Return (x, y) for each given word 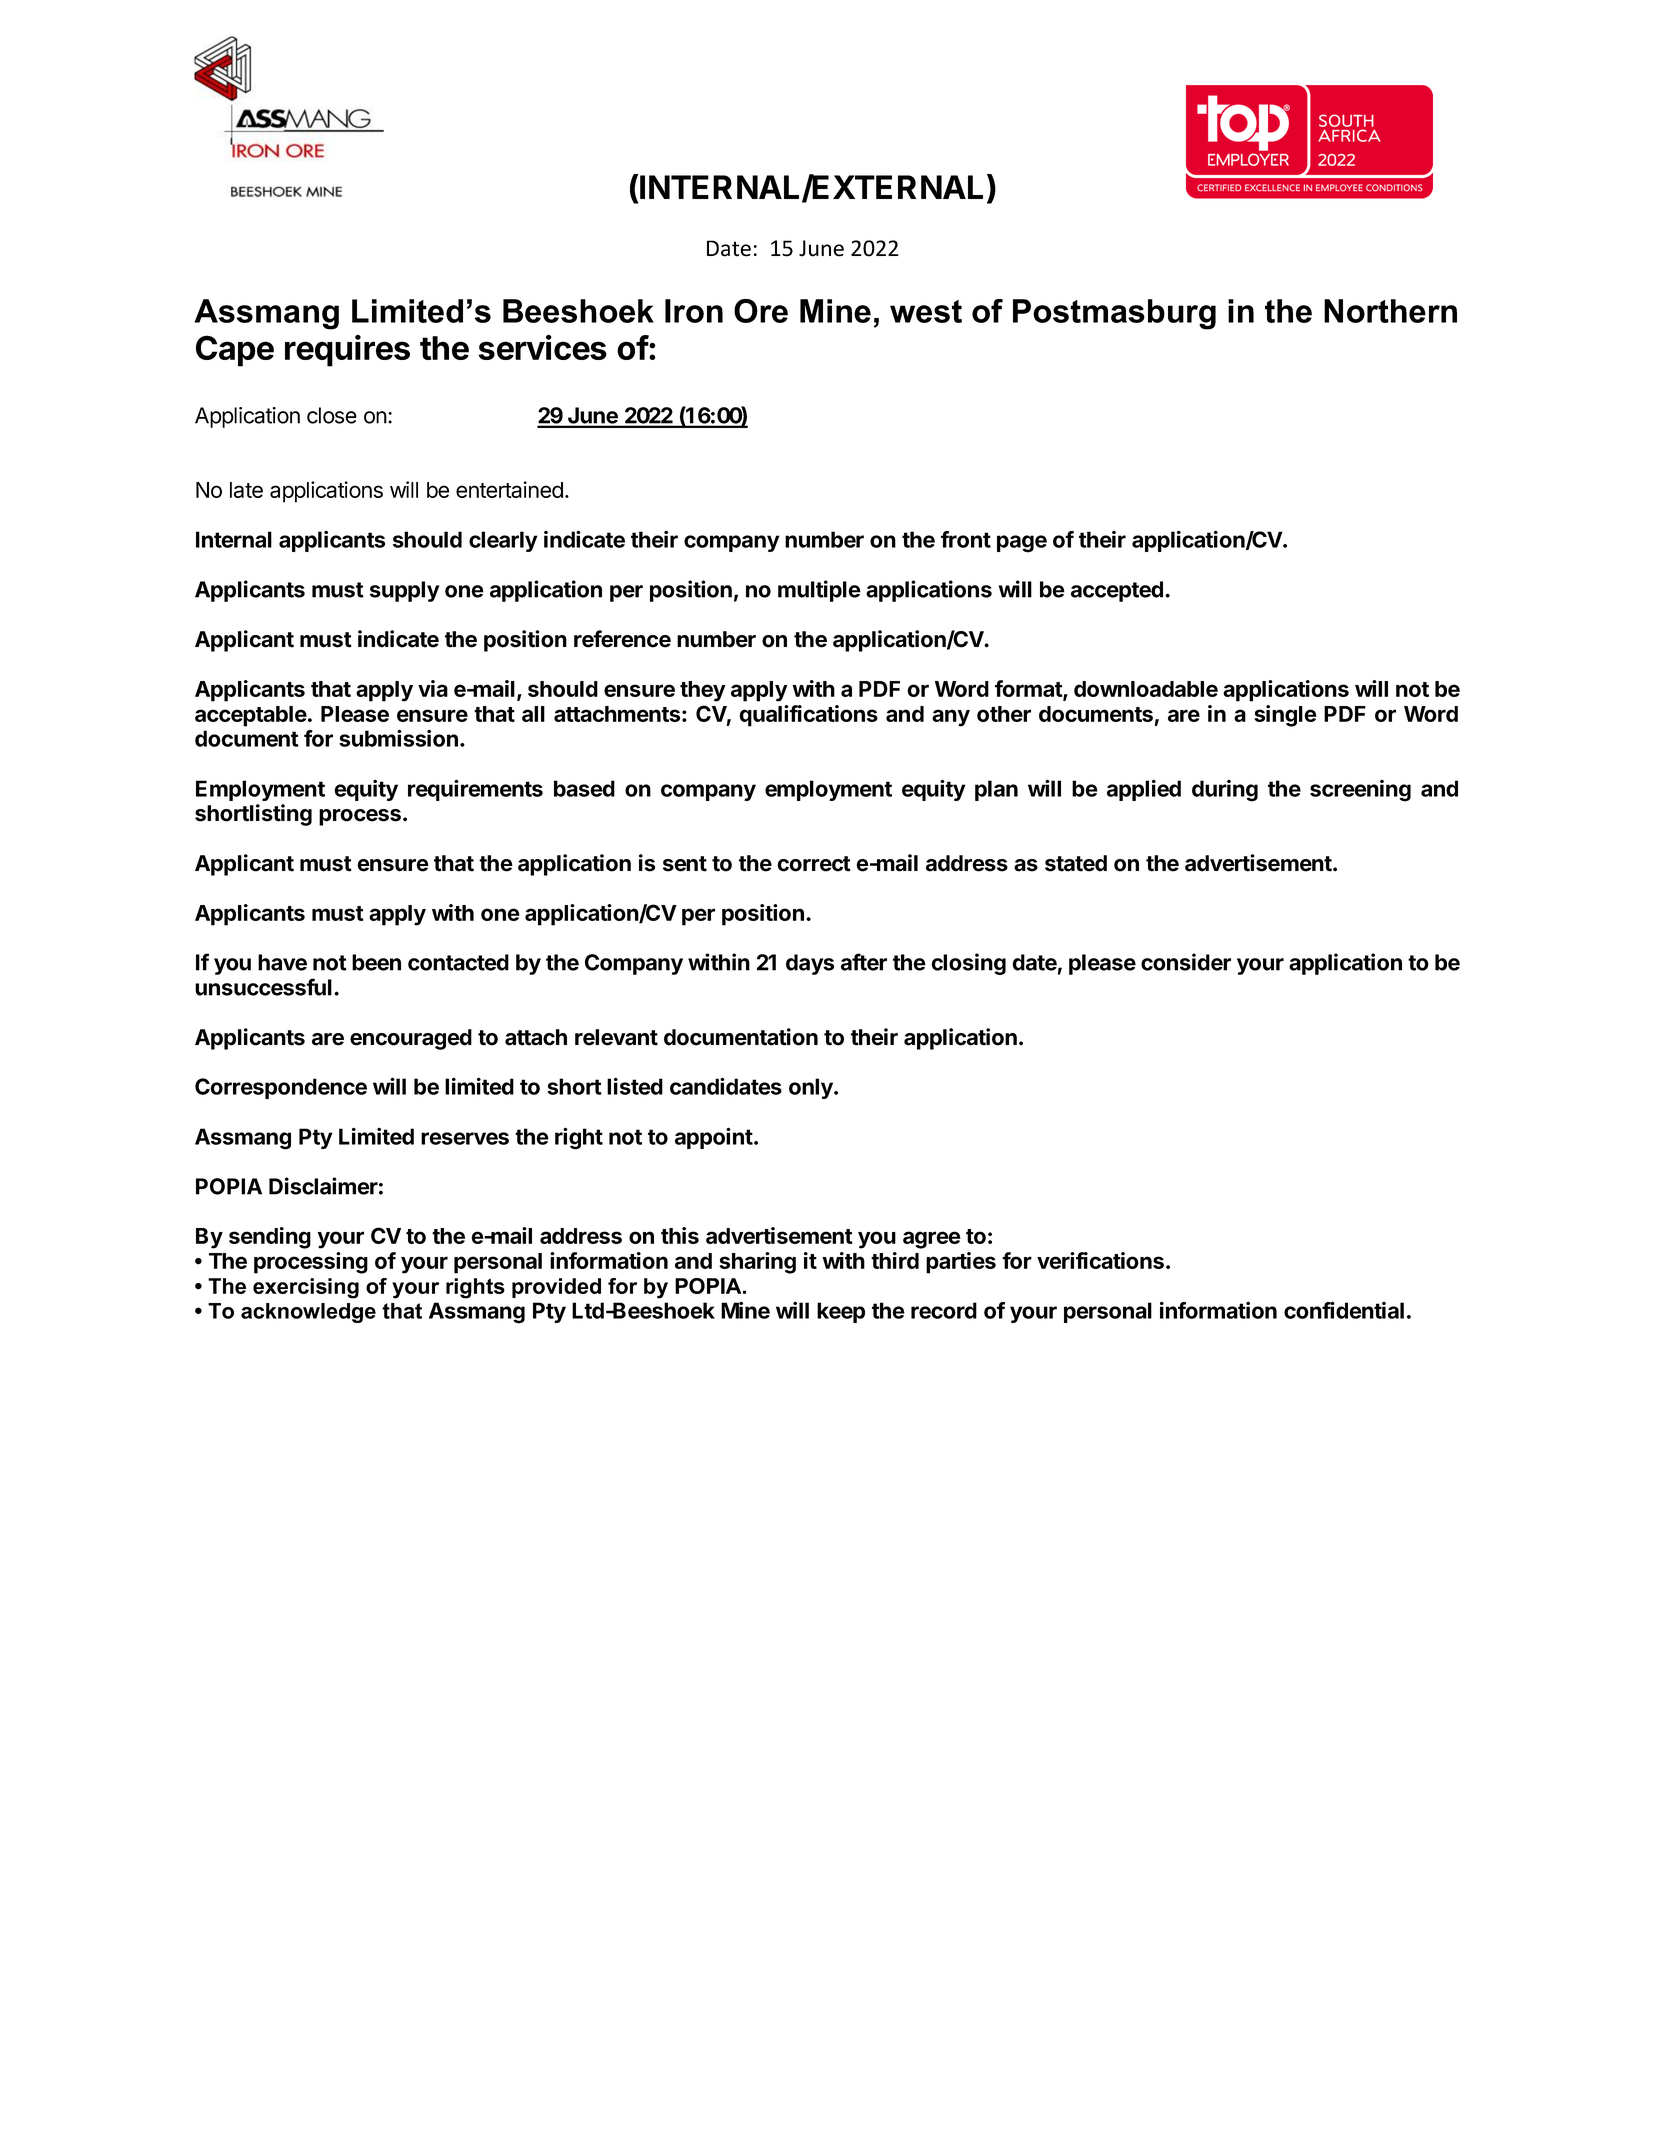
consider (1186, 962)
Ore (761, 311)
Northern (1390, 311)
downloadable (1146, 689)
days (810, 964)
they (703, 691)
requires (347, 351)
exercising (306, 1288)
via (433, 688)
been (376, 962)
